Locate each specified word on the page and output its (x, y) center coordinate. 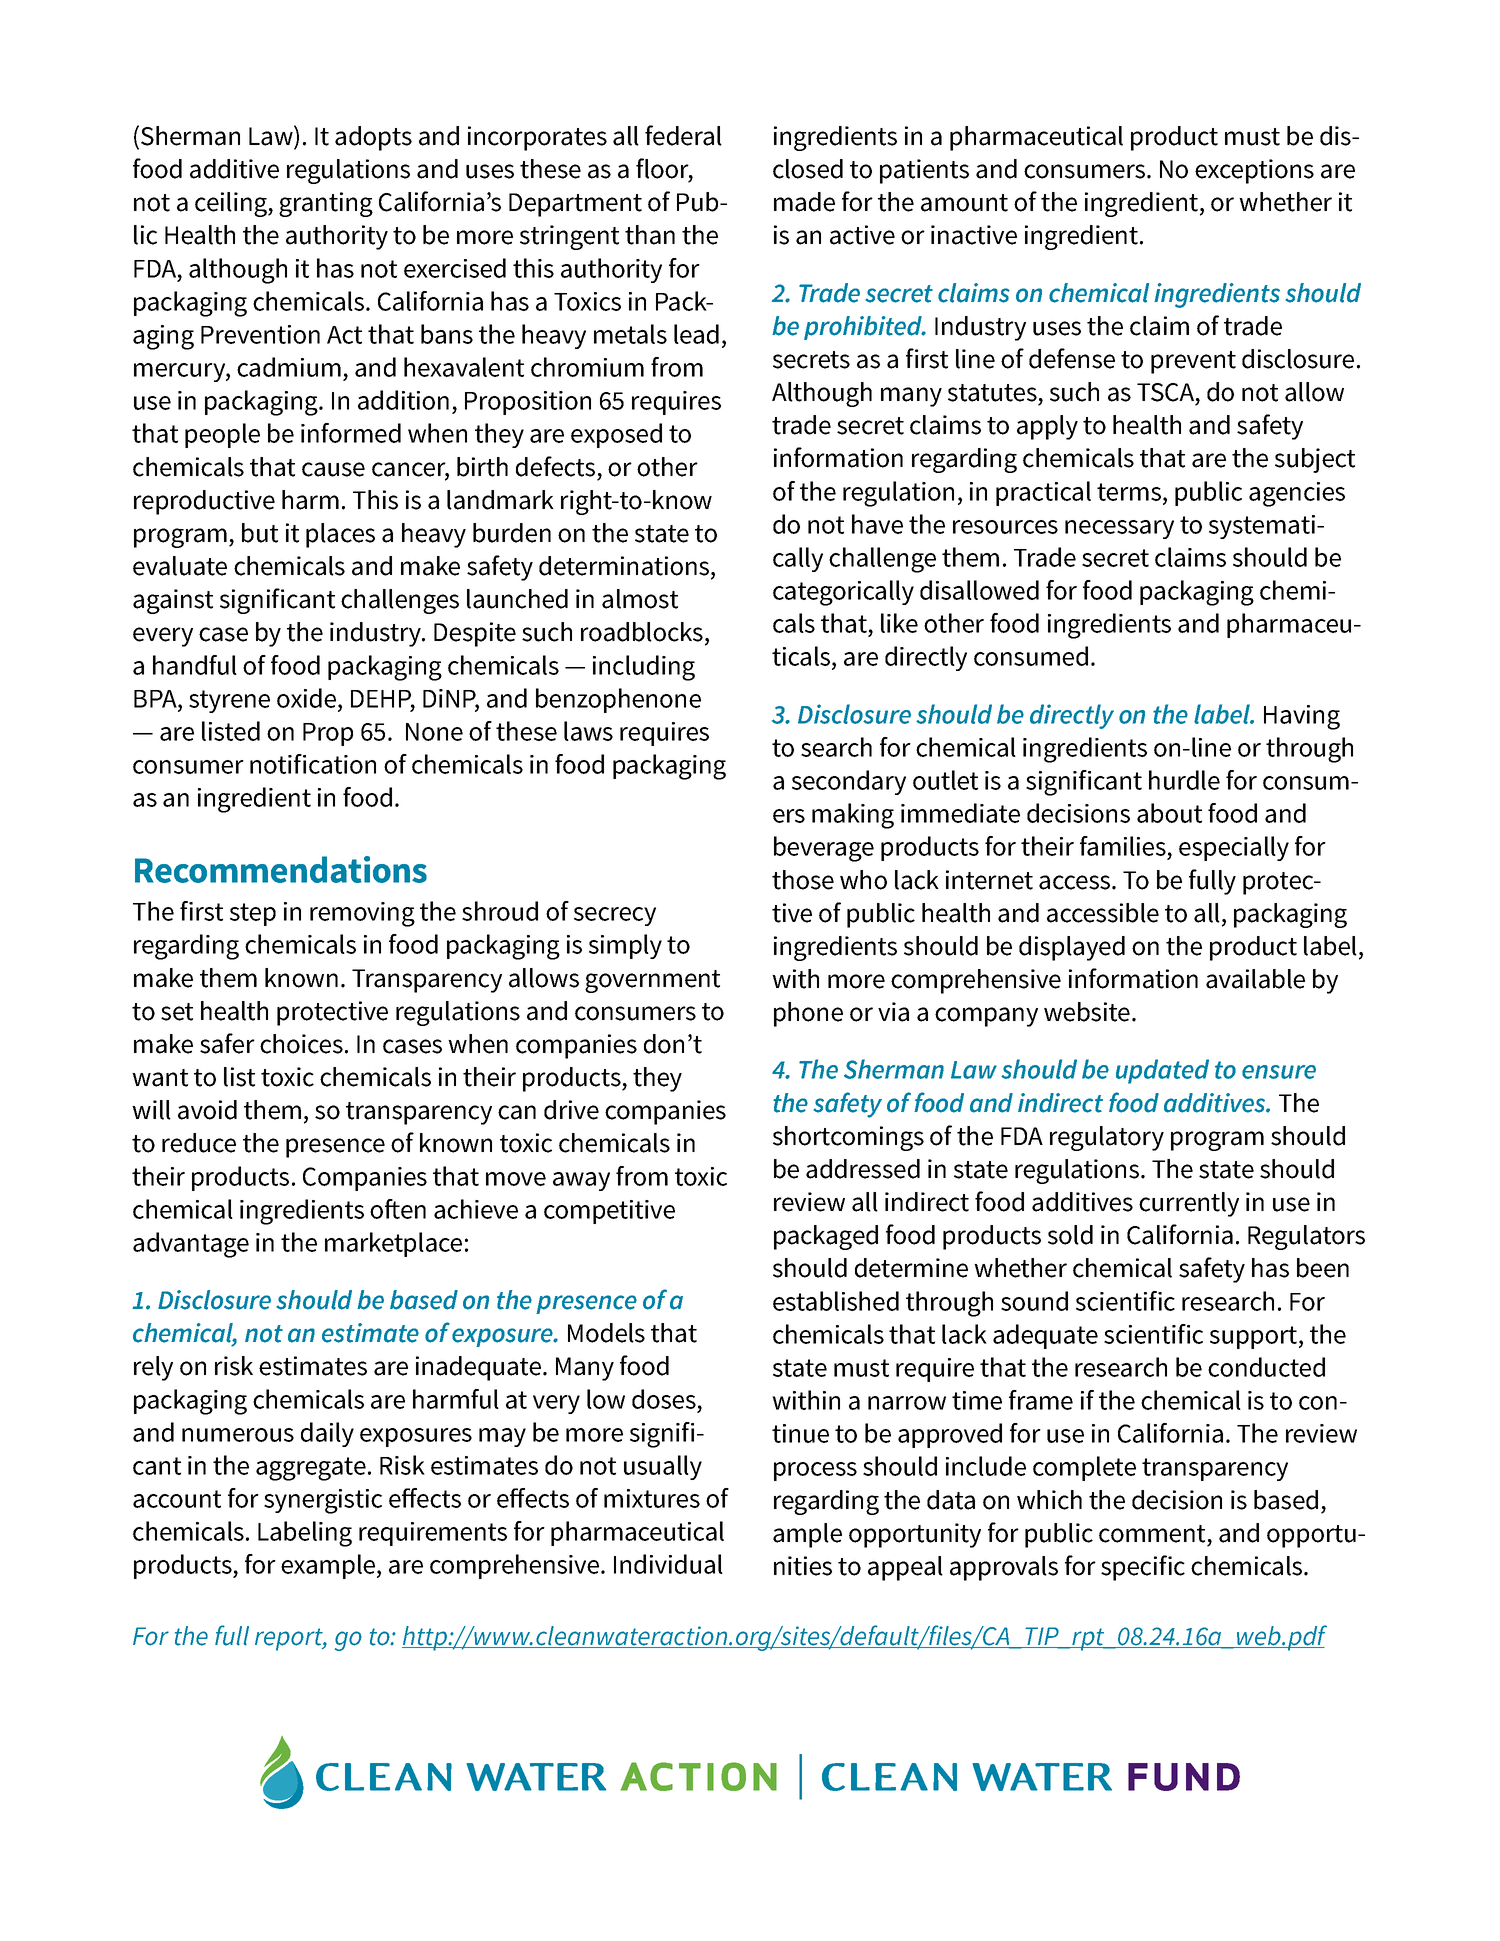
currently (1189, 1204)
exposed (616, 435)
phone (808, 1014)
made (804, 202)
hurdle (1184, 780)
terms (1129, 492)
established (836, 1301)
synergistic (323, 1501)
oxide (308, 698)
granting (326, 204)
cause (333, 469)
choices (301, 1044)
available (1255, 979)
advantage (191, 1245)
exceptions (1254, 171)
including (644, 668)
